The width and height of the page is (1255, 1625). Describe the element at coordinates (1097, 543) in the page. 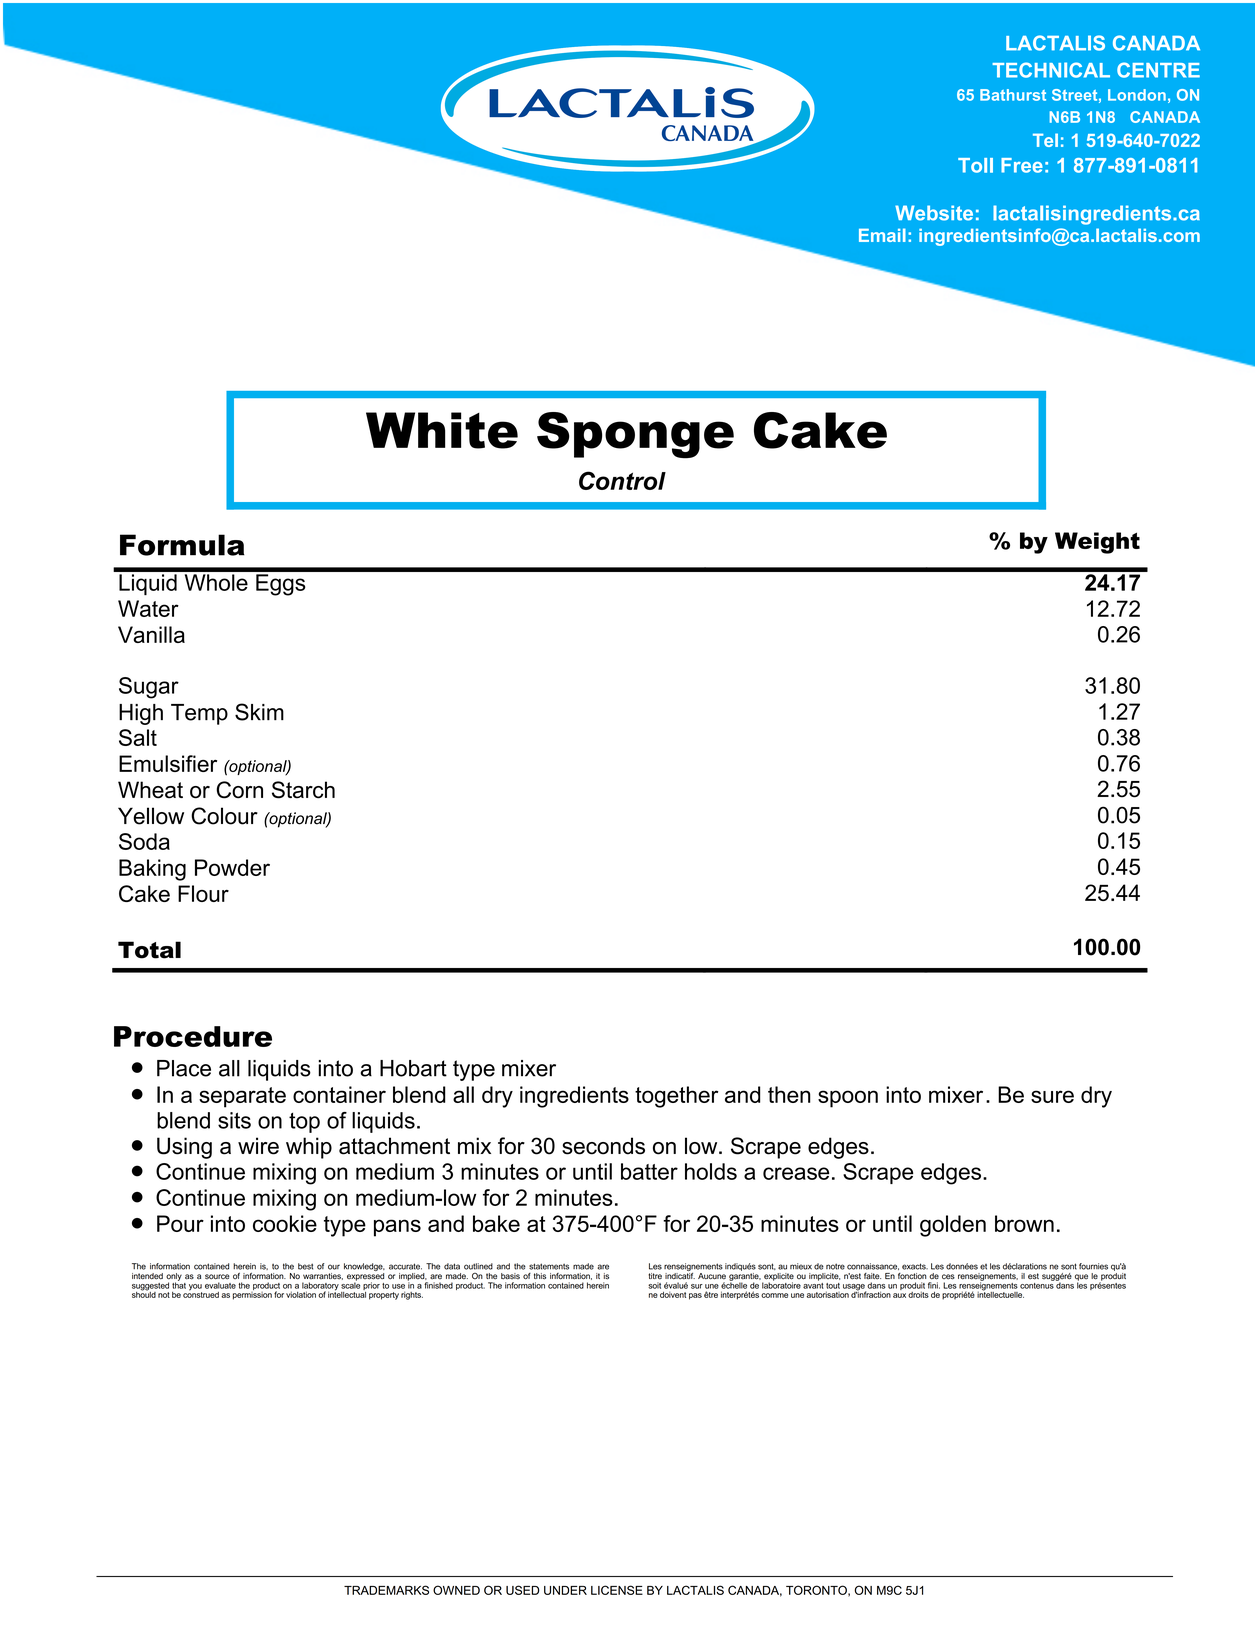

I see `Weight` at that location.
